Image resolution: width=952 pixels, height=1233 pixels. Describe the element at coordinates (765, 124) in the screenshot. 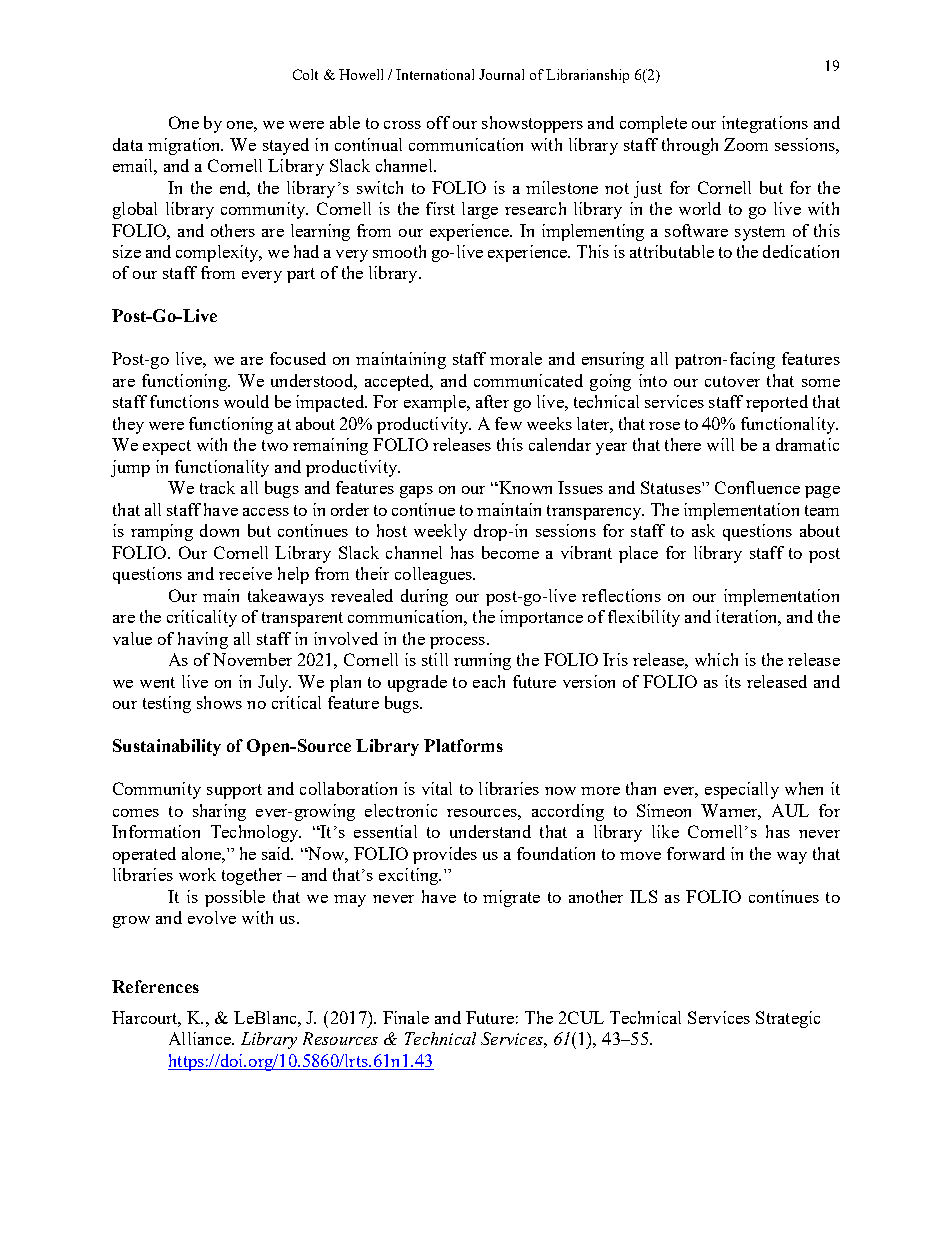

I see `integrations` at that location.
